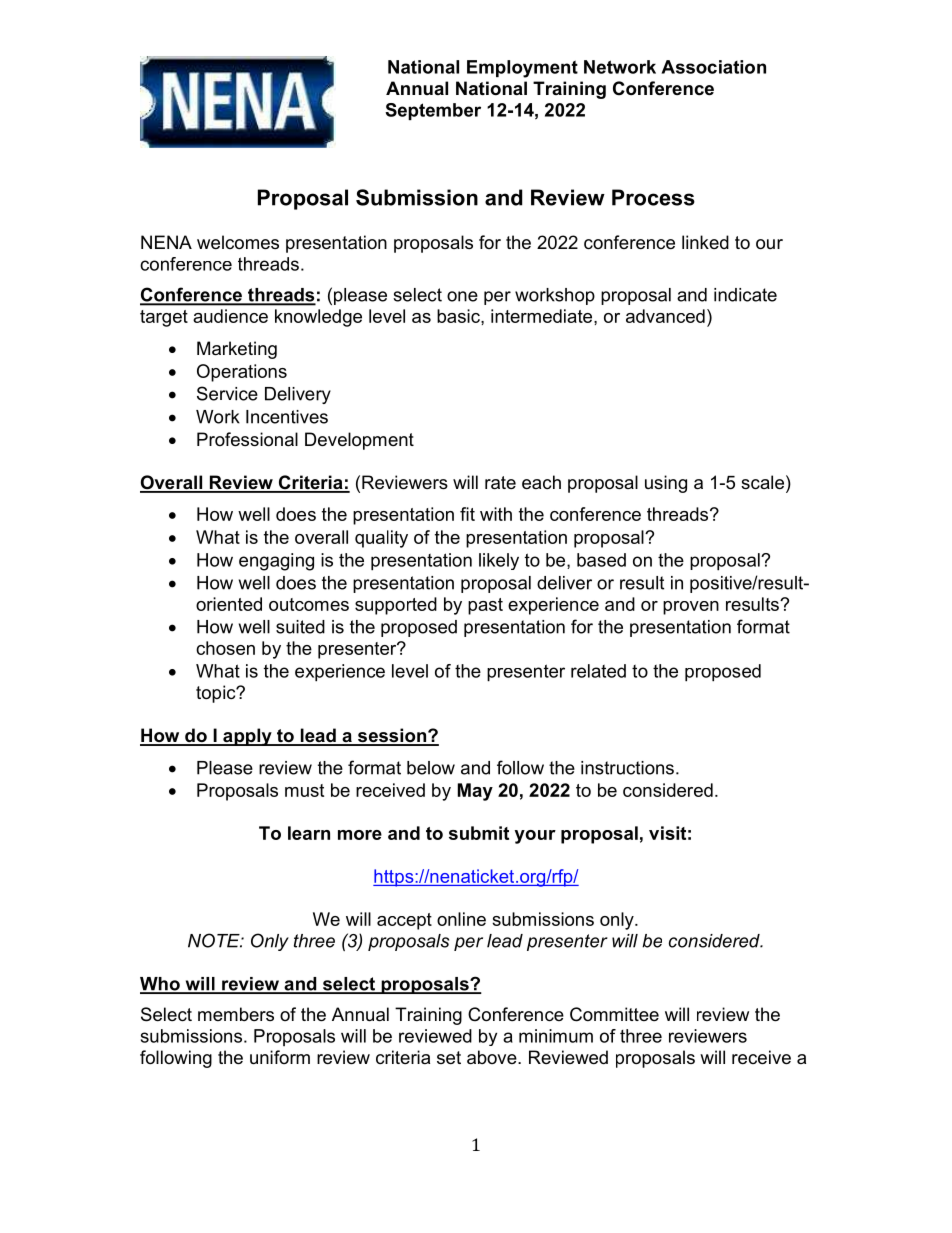 This screenshot has height=1233, width=952. I want to click on Professional, so click(247, 439).
